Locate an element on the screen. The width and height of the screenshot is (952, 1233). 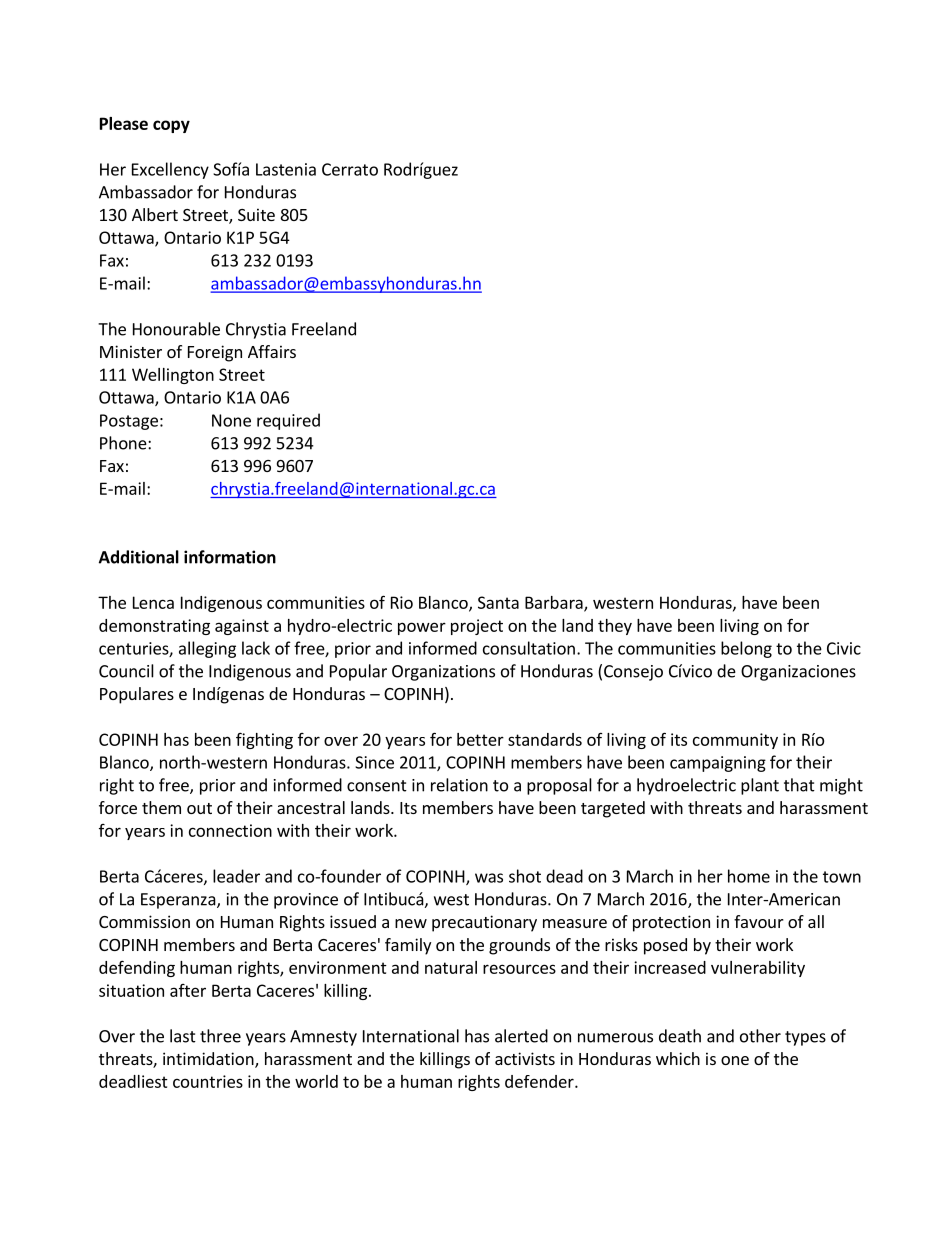
belong is located at coordinates (746, 649).
